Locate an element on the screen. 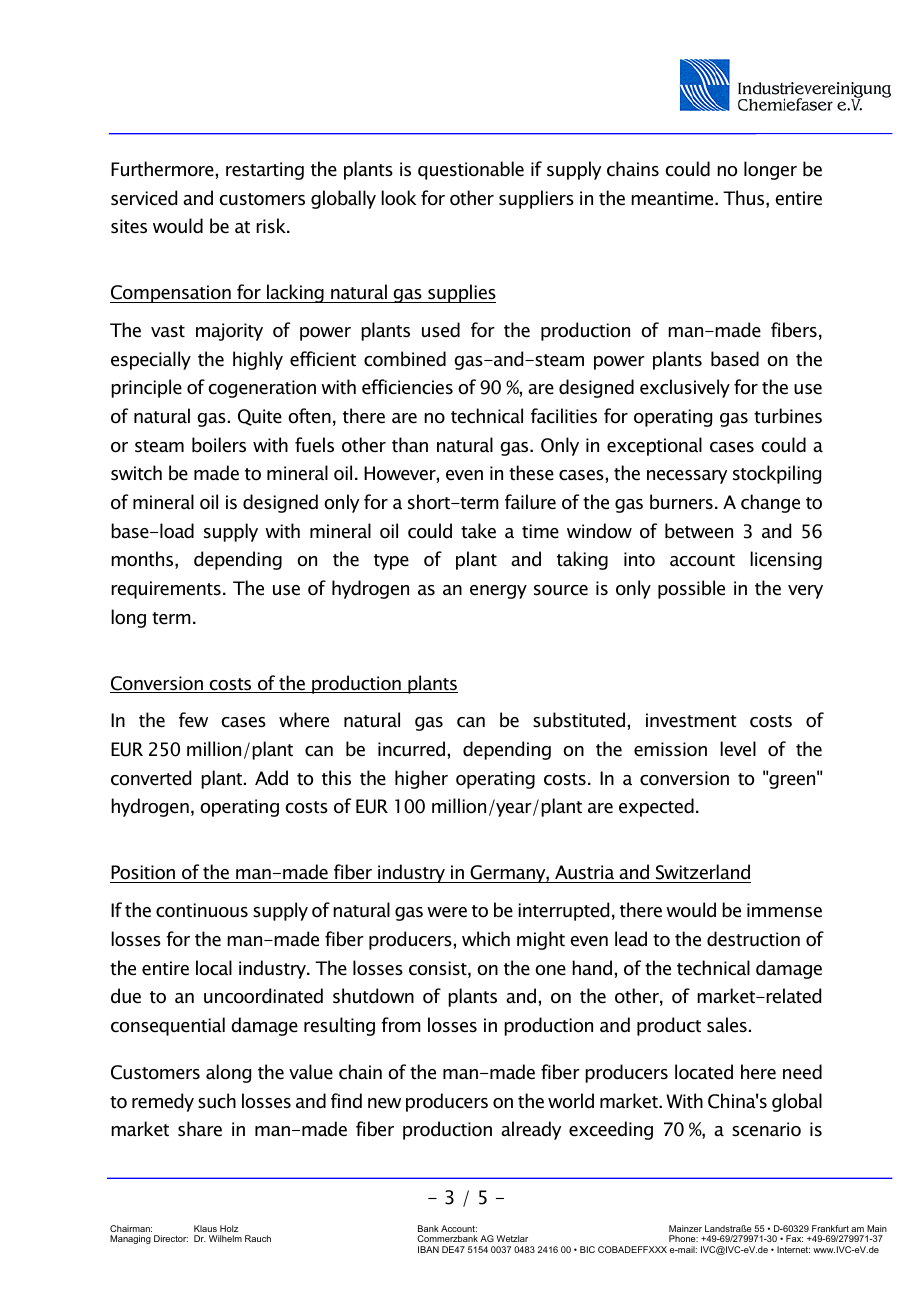 The width and height of the screenshot is (924, 1308). IBAN is located at coordinates (428, 1249).
